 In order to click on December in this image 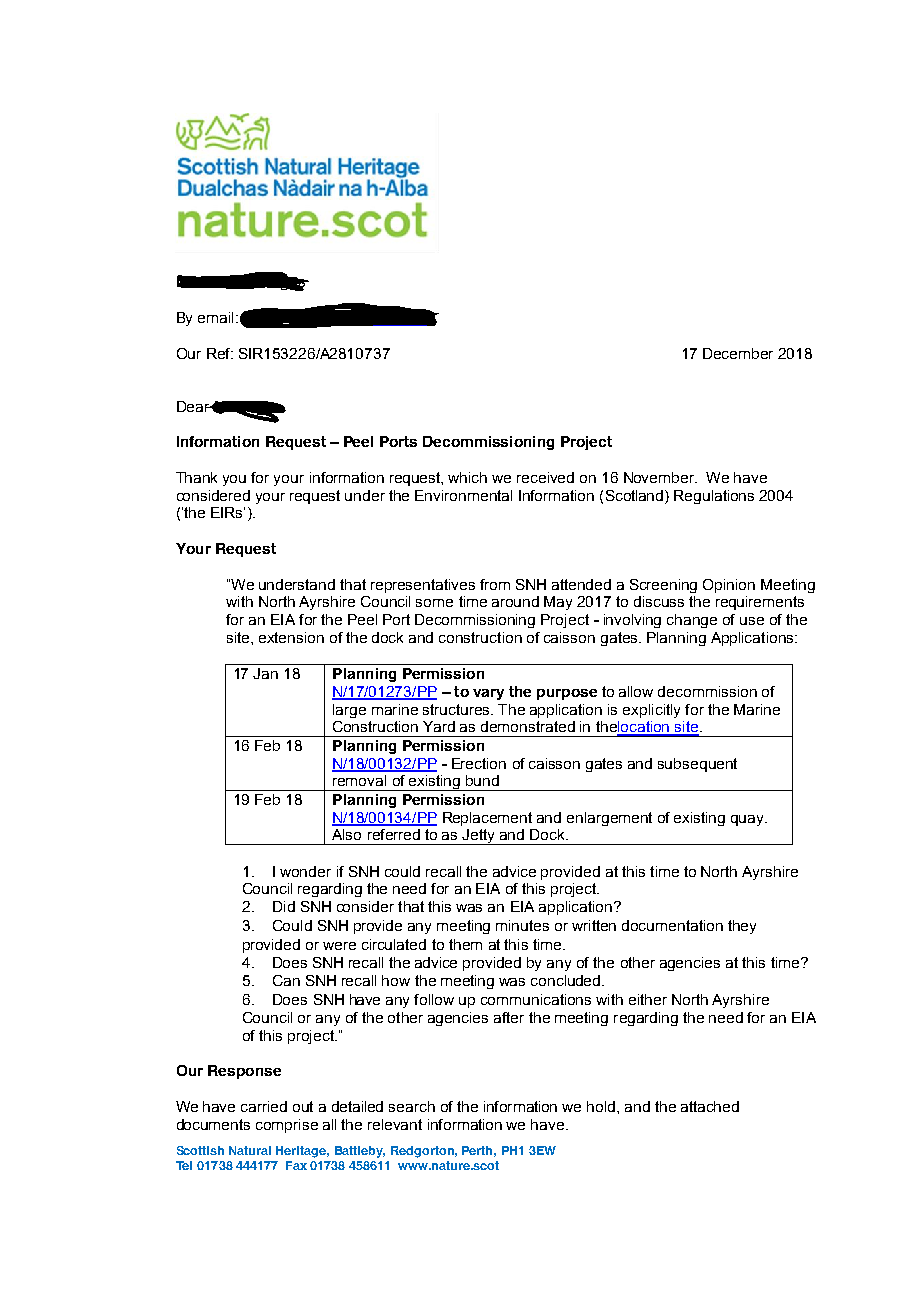, I will do `click(738, 353)`.
